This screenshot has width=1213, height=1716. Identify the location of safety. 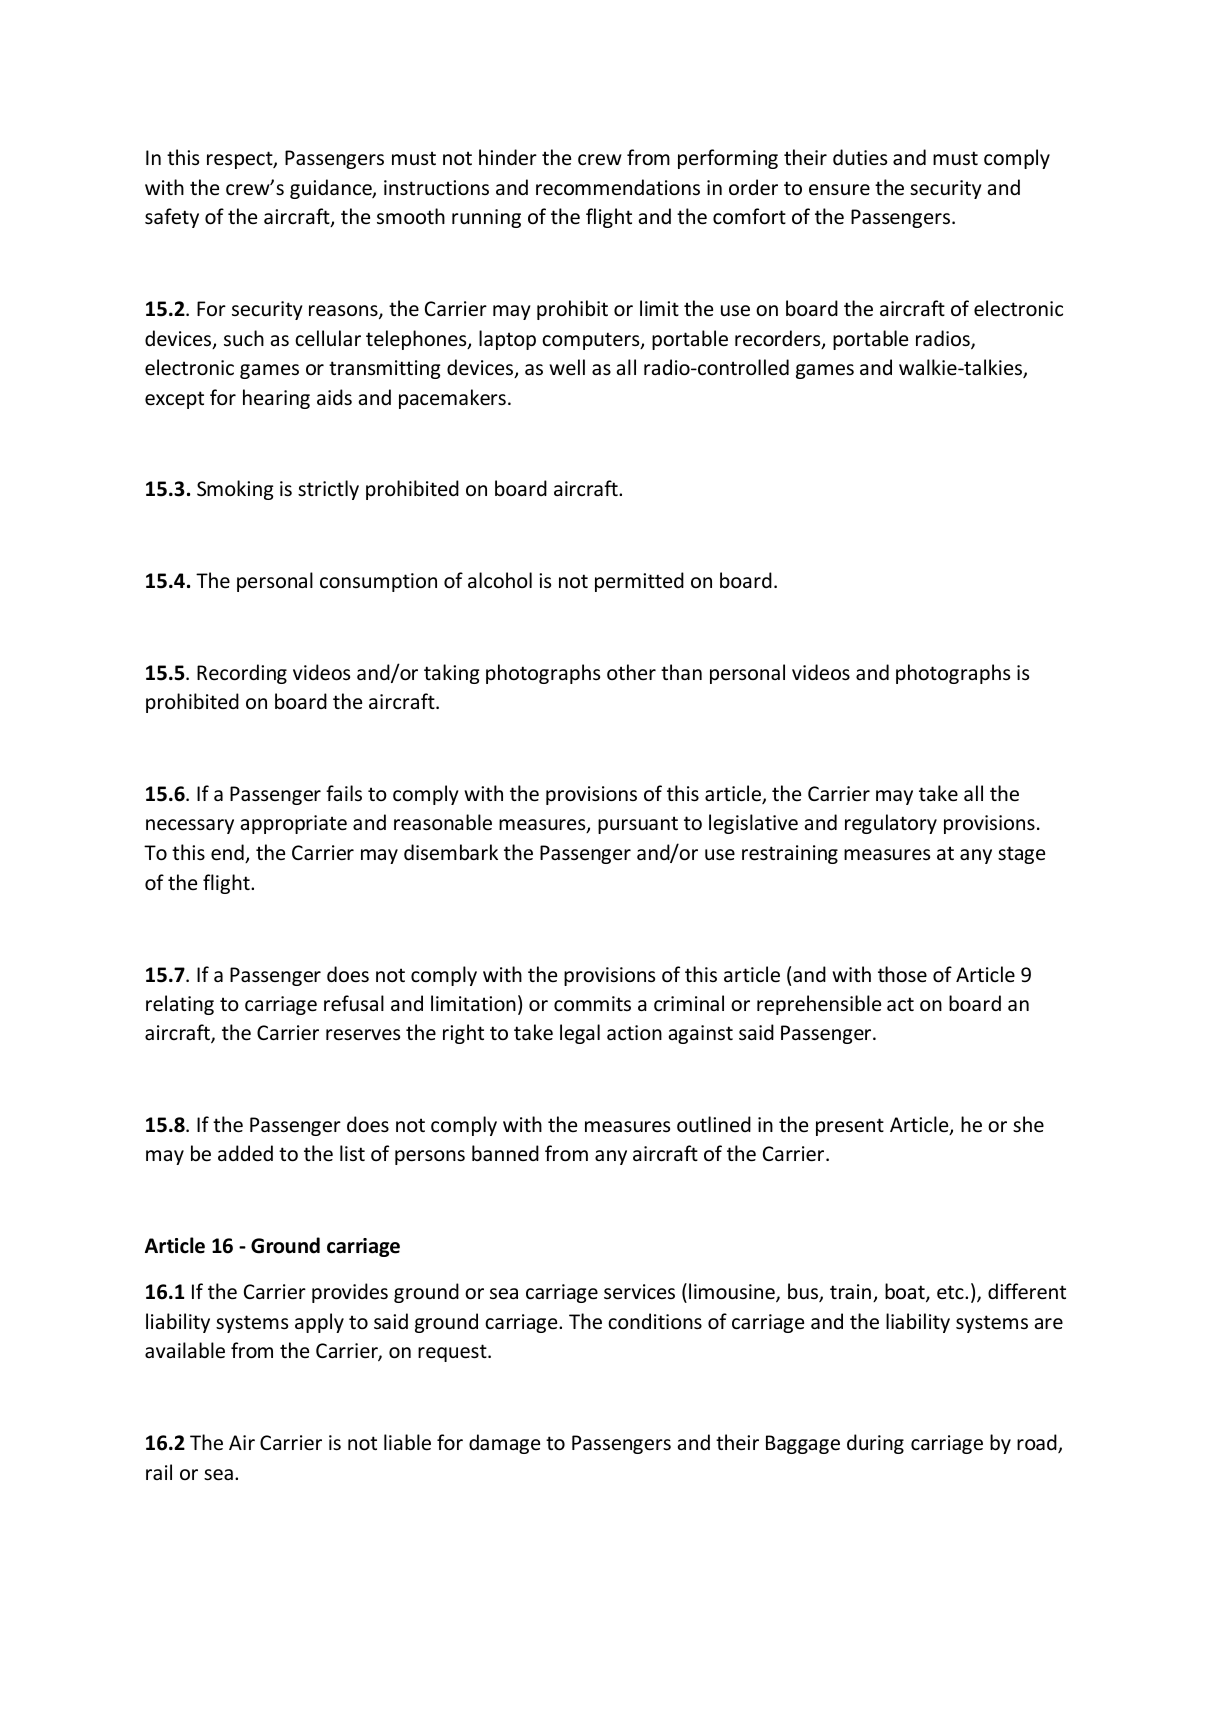
(172, 218).
